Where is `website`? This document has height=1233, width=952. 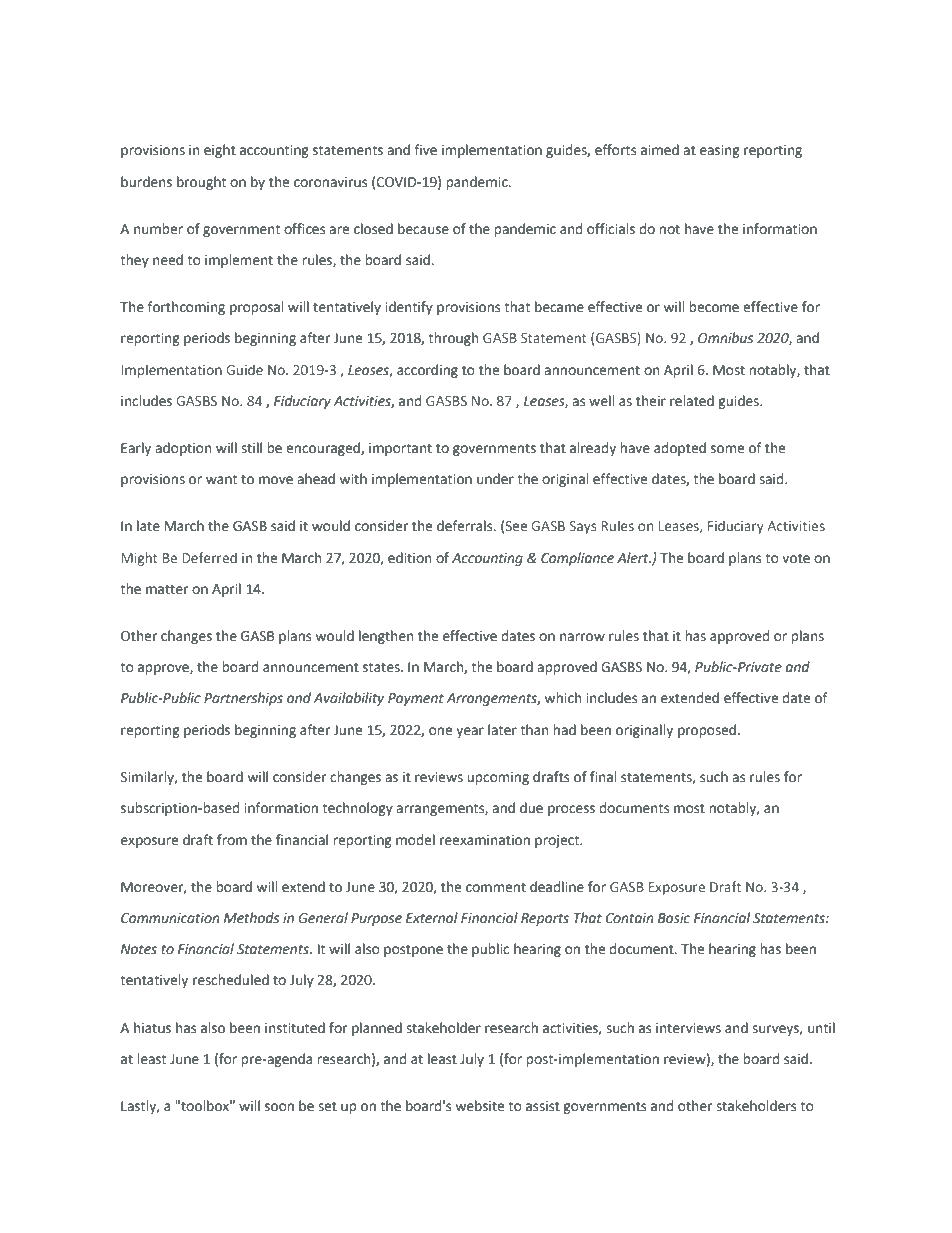 website is located at coordinates (480, 1106).
